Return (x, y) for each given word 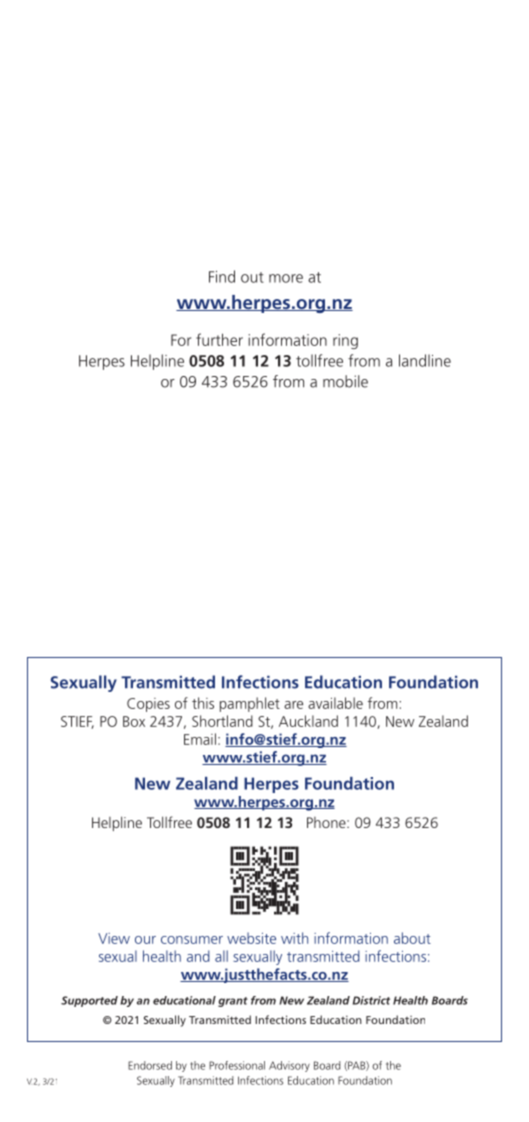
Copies (148, 705)
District (371, 1000)
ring (345, 341)
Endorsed (150, 1065)
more (286, 278)
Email (200, 739)
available (335, 703)
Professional (237, 1065)
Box (134, 721)
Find (222, 276)
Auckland (308, 721)
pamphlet (250, 704)
